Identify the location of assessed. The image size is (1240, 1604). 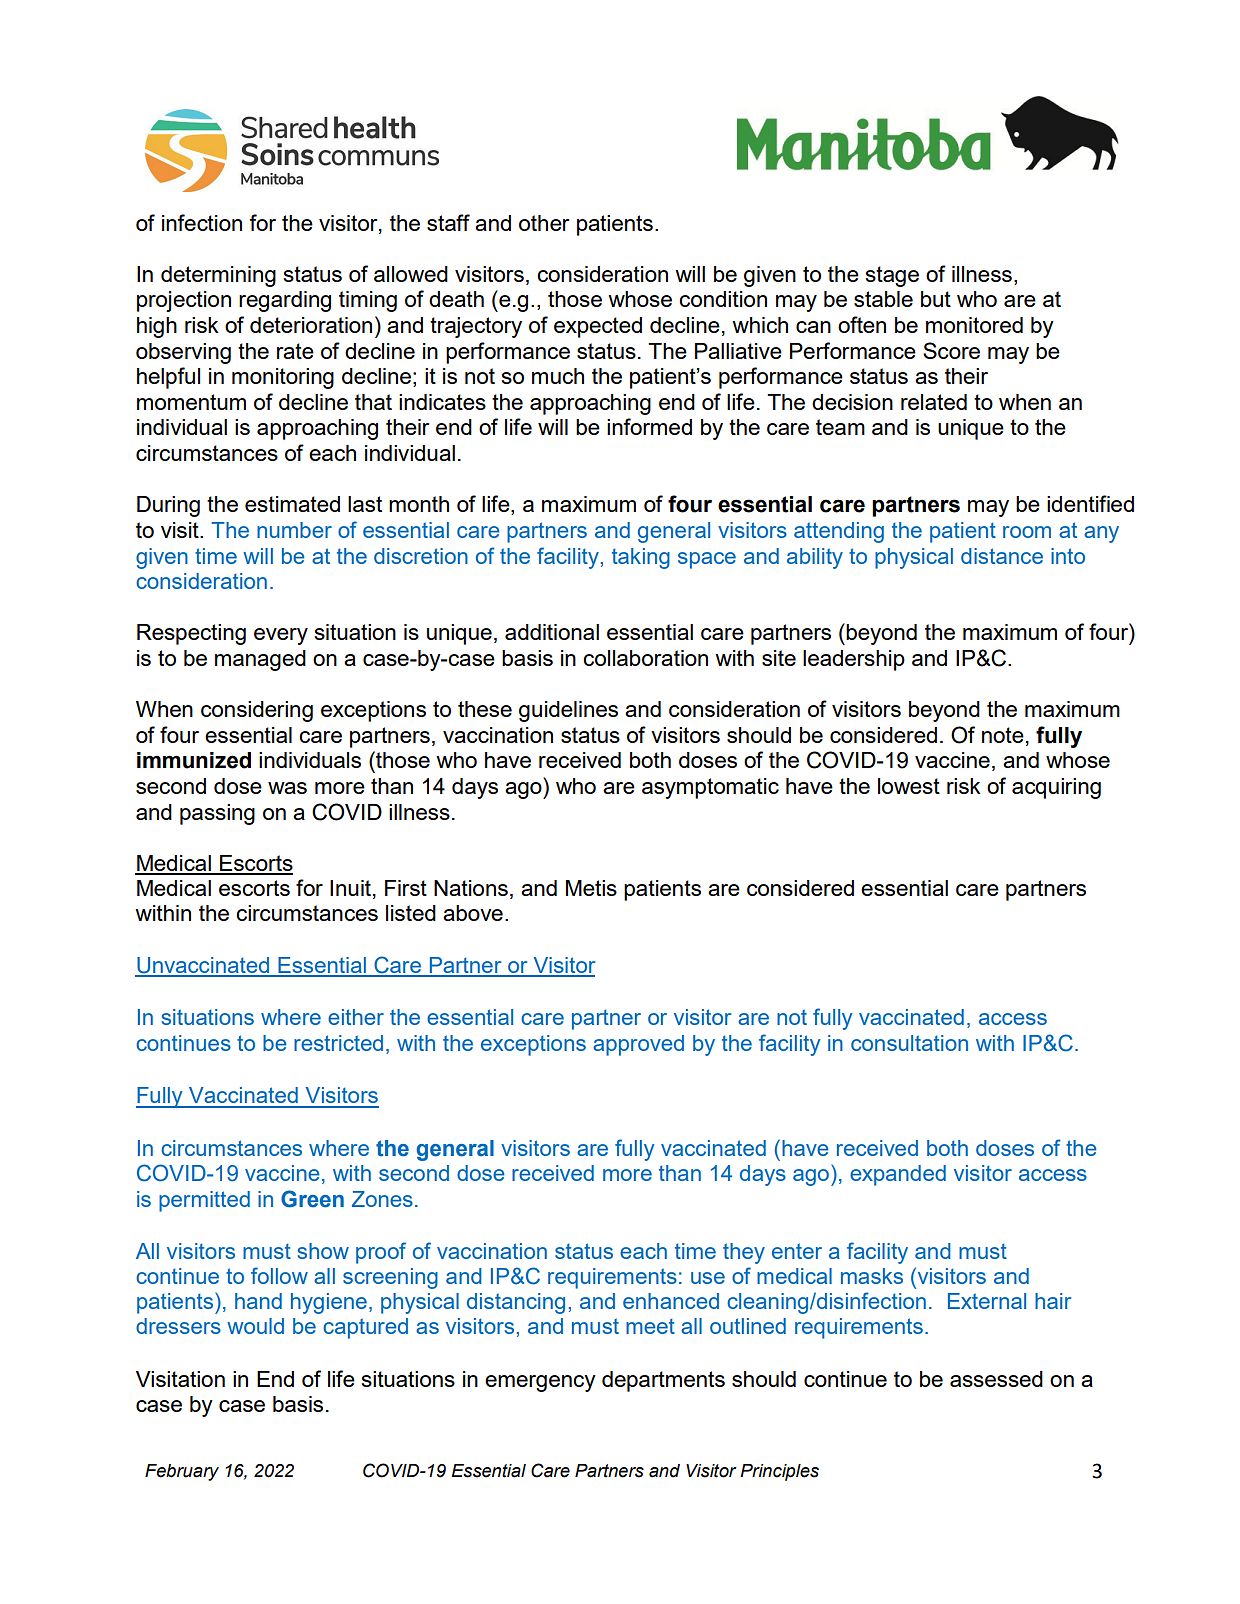
(996, 1379).
